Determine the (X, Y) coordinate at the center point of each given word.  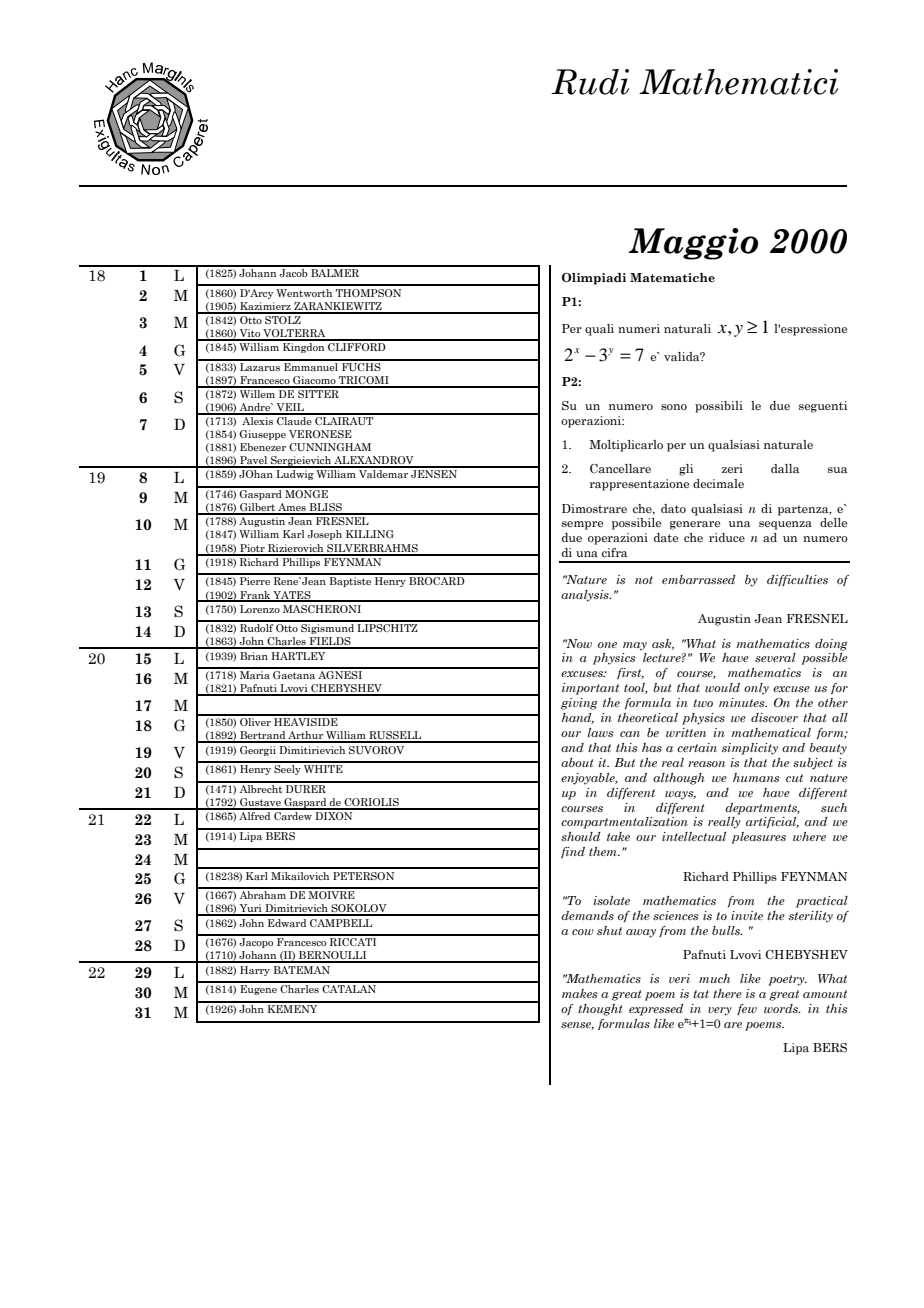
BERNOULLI (333, 956)
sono (674, 407)
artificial (772, 822)
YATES (292, 596)
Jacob (294, 271)
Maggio (693, 244)
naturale (788, 444)
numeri (639, 328)
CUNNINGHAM (330, 447)
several (775, 657)
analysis (586, 596)
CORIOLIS (371, 803)
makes (580, 993)
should (581, 836)
